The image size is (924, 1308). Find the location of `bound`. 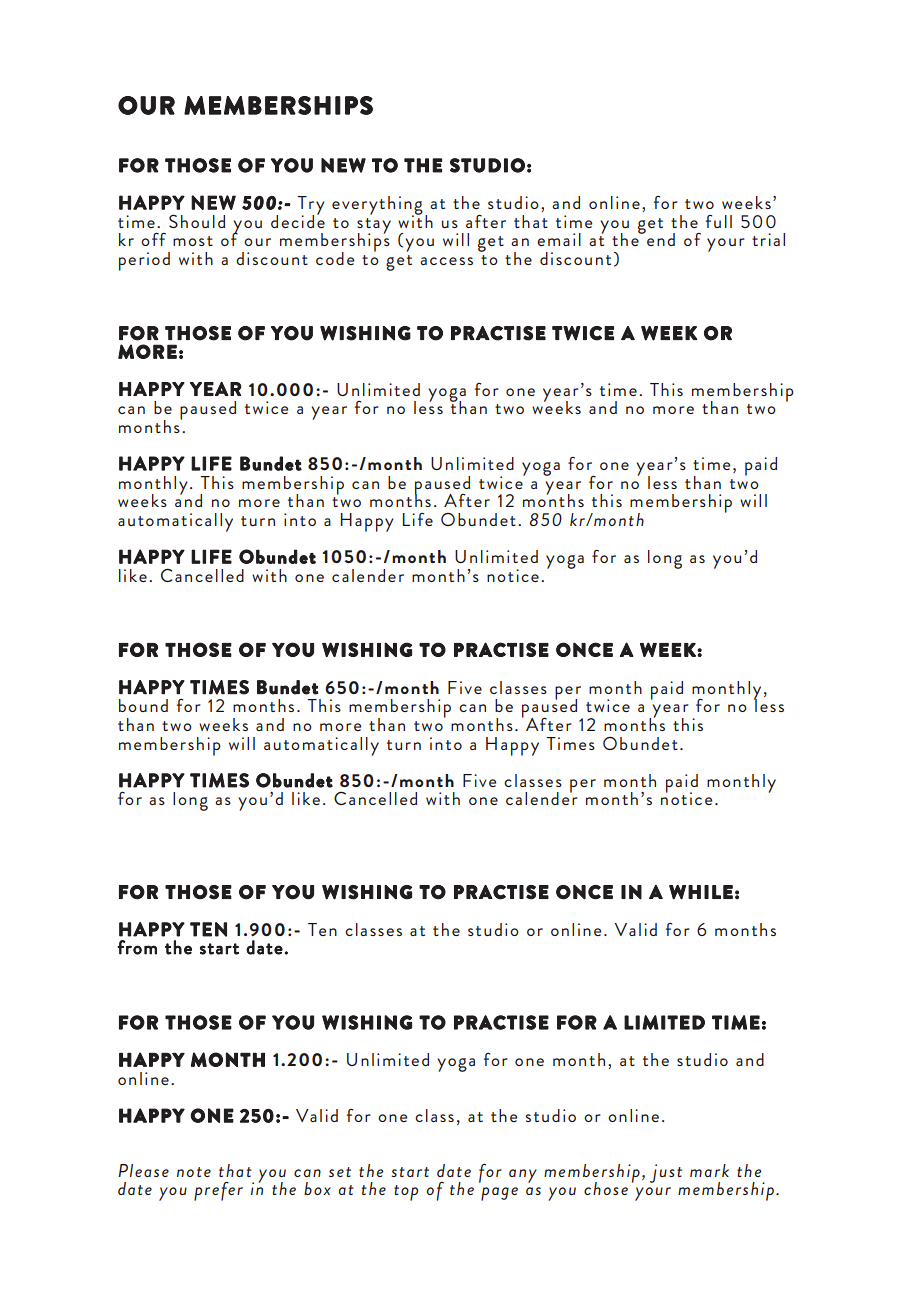

bound is located at coordinates (143, 705).
